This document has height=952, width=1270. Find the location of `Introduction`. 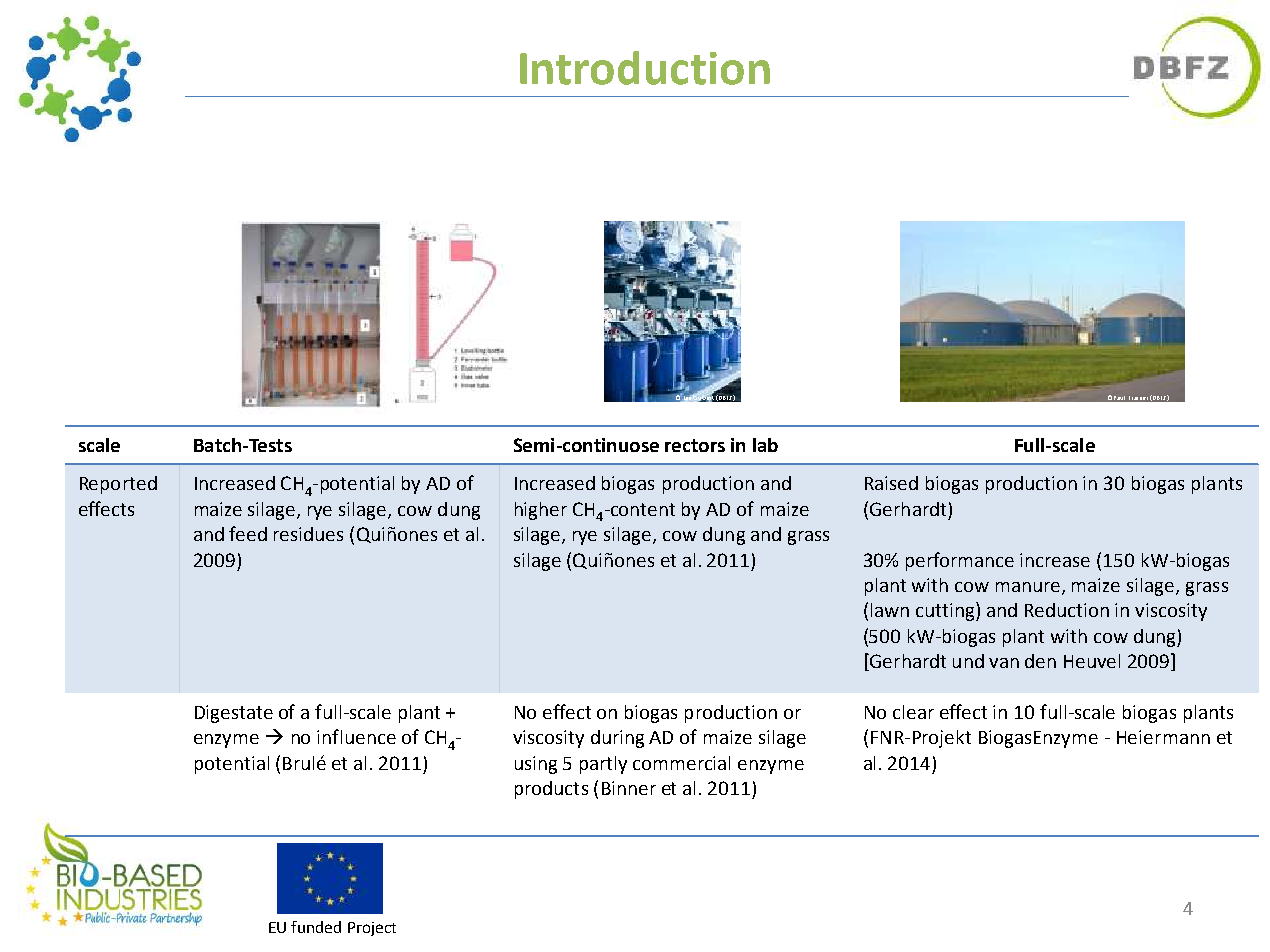

Introduction is located at coordinates (645, 68).
